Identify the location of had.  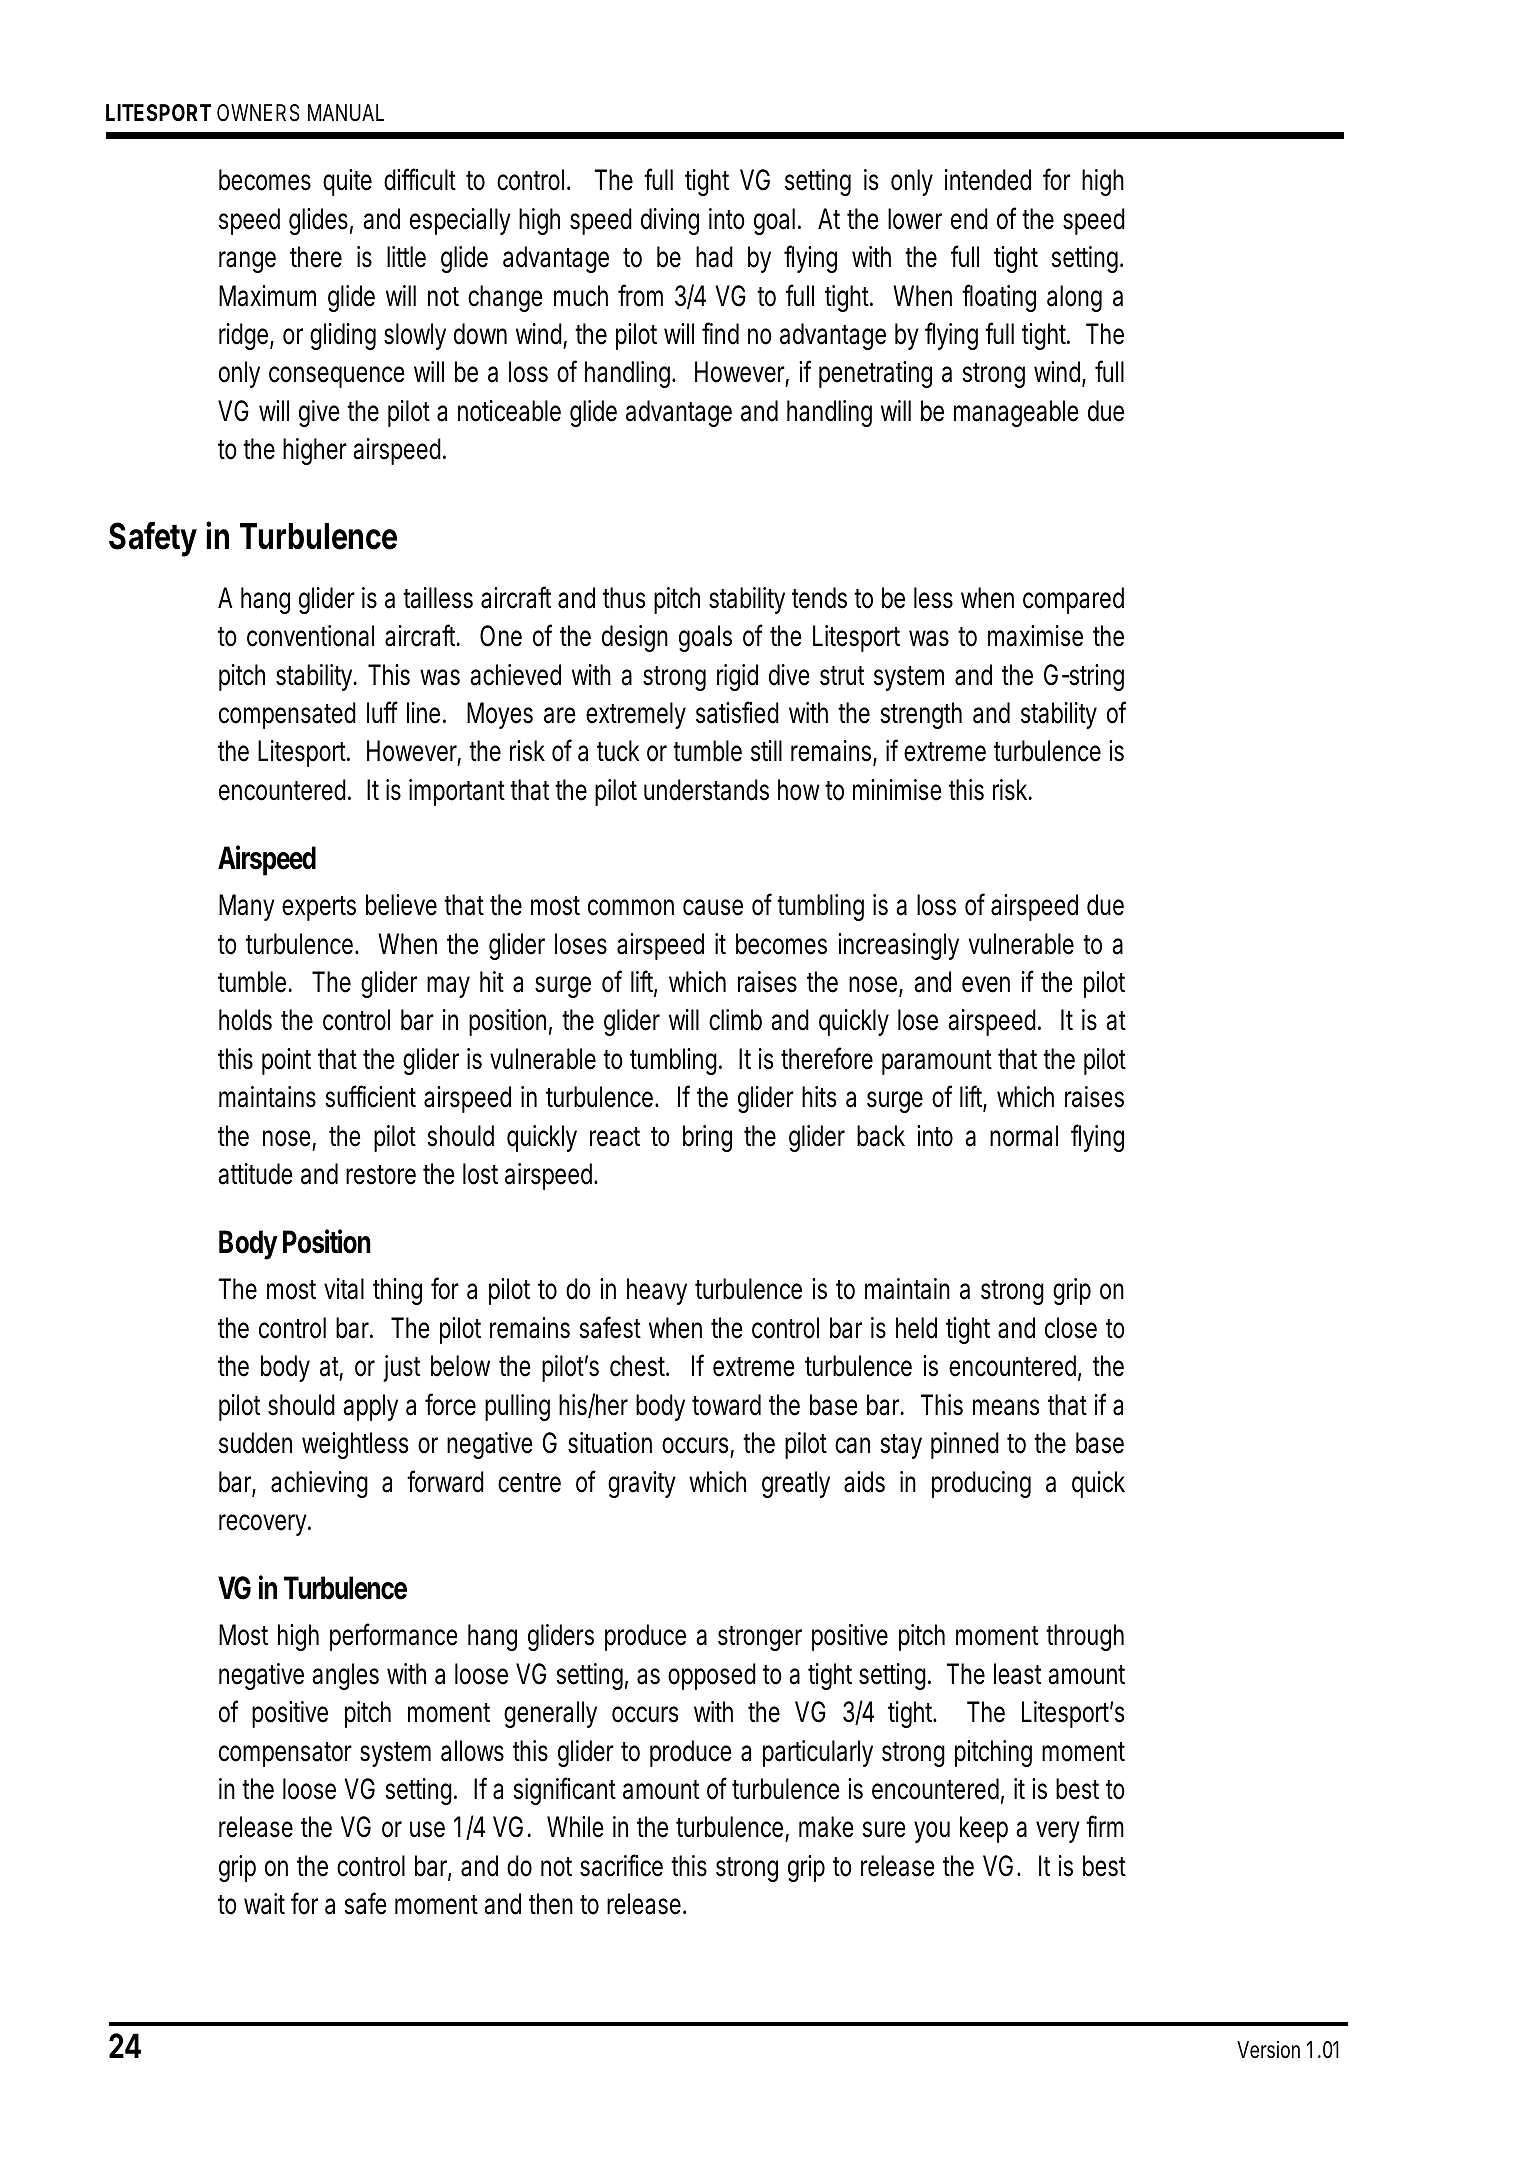
(714, 257).
